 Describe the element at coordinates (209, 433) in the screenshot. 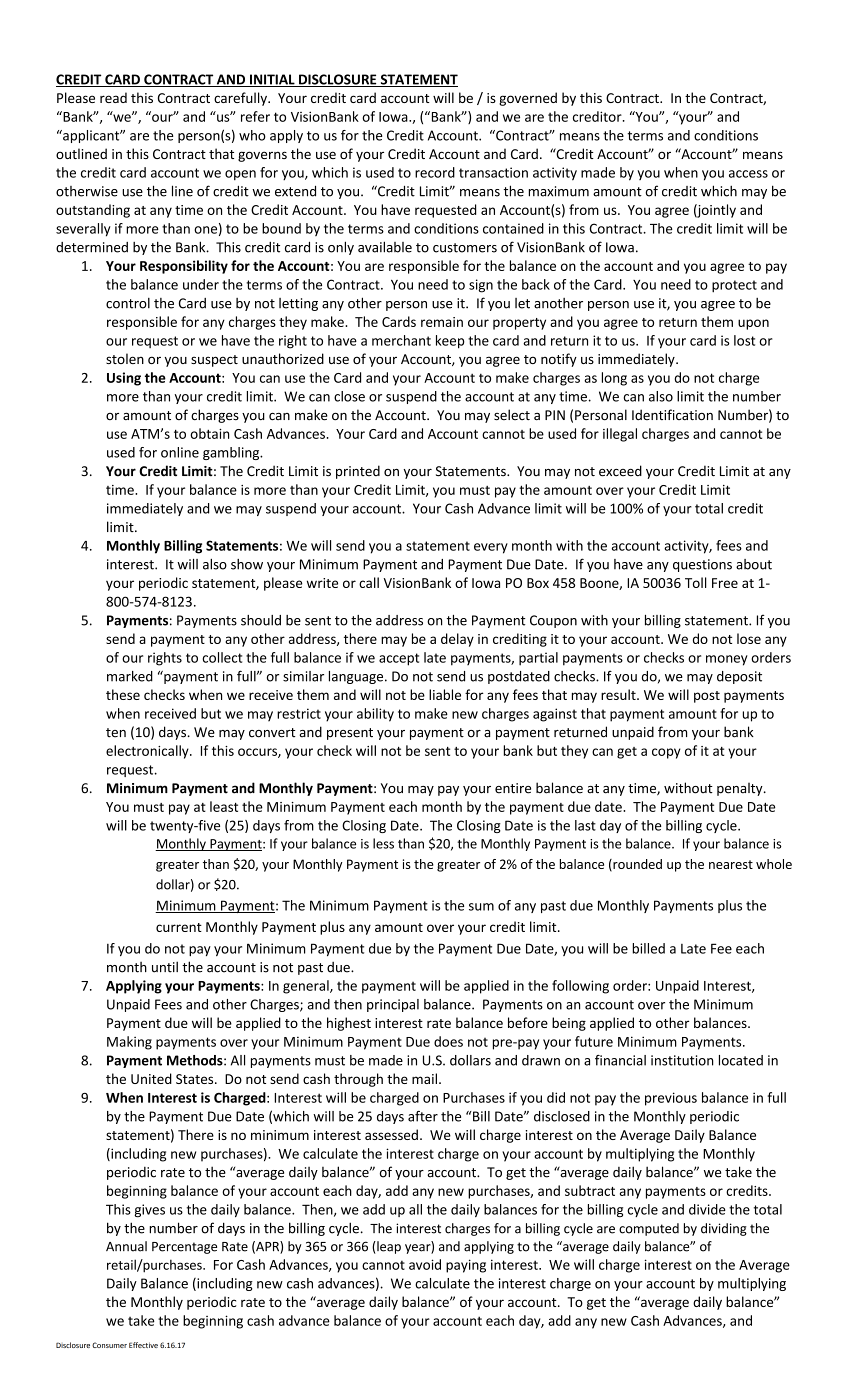

I see `obtain` at that location.
